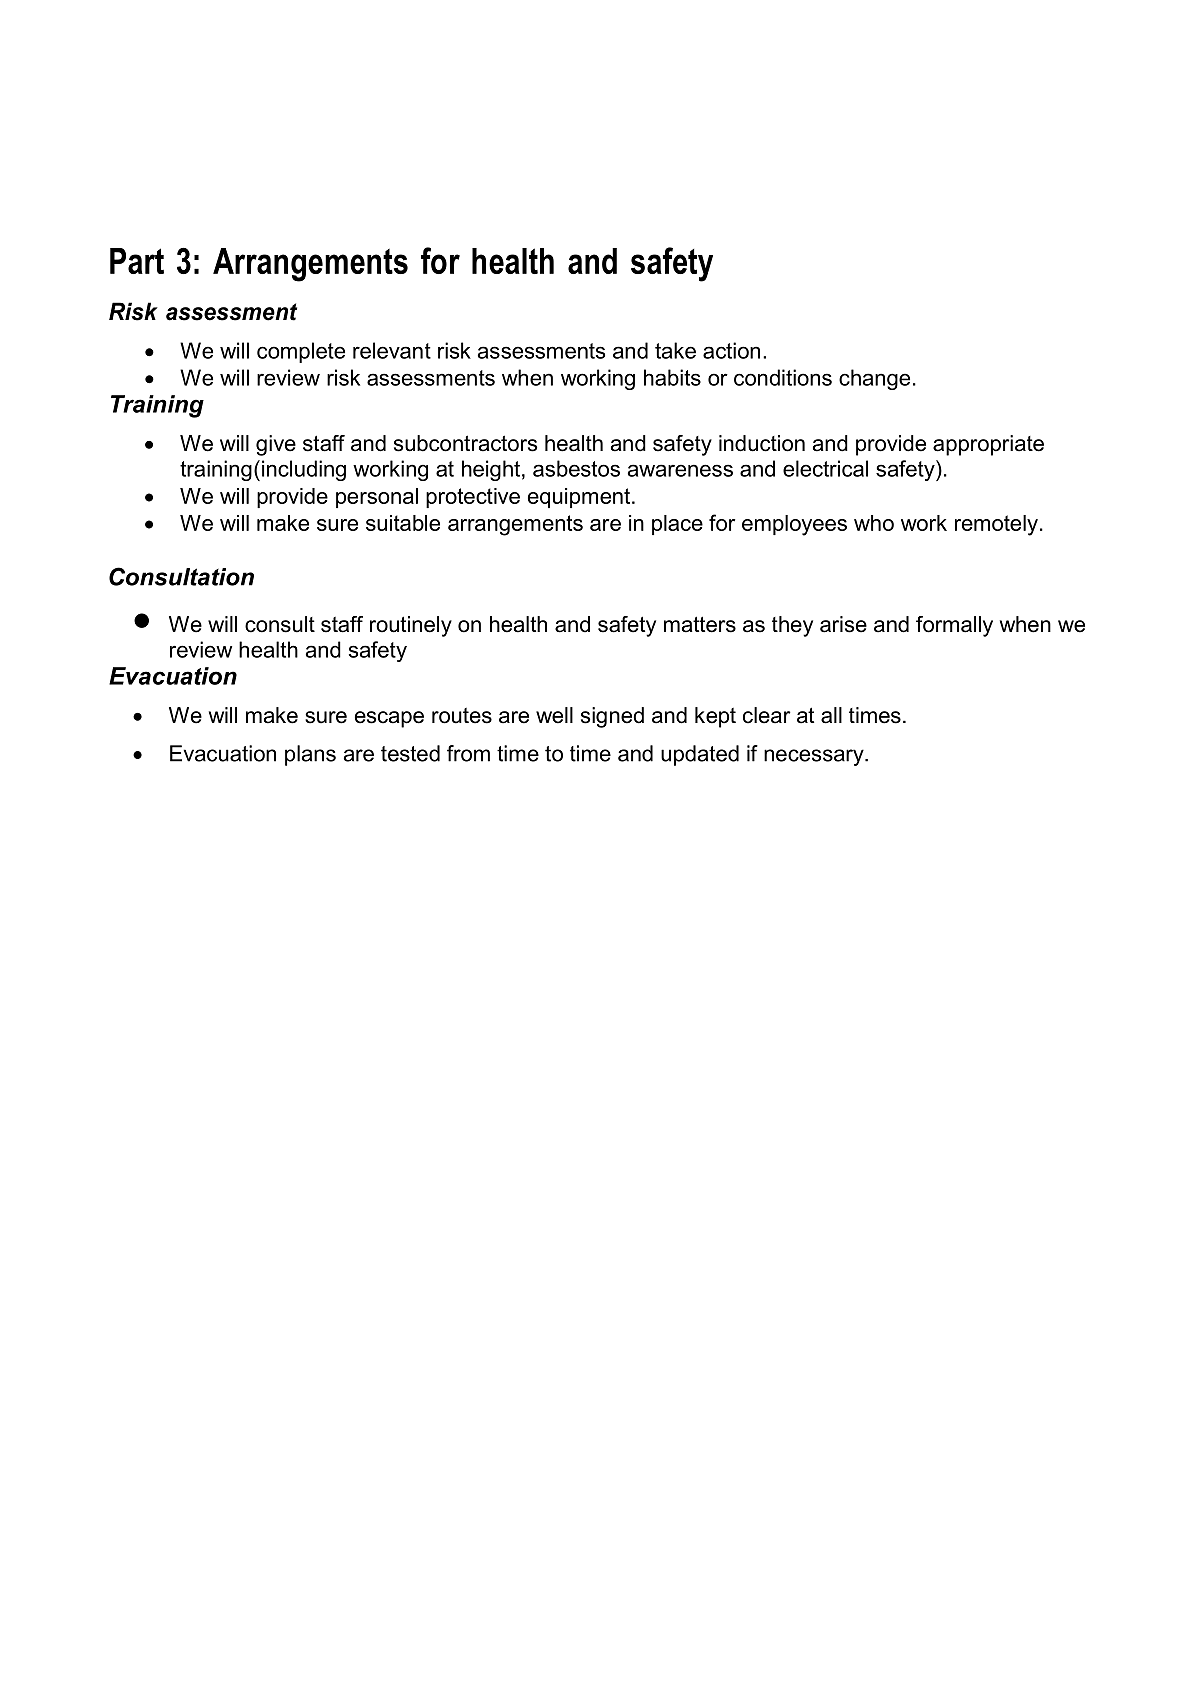 The width and height of the document is (1195, 1690). What do you see at coordinates (310, 755) in the document?
I see `plans` at bounding box center [310, 755].
